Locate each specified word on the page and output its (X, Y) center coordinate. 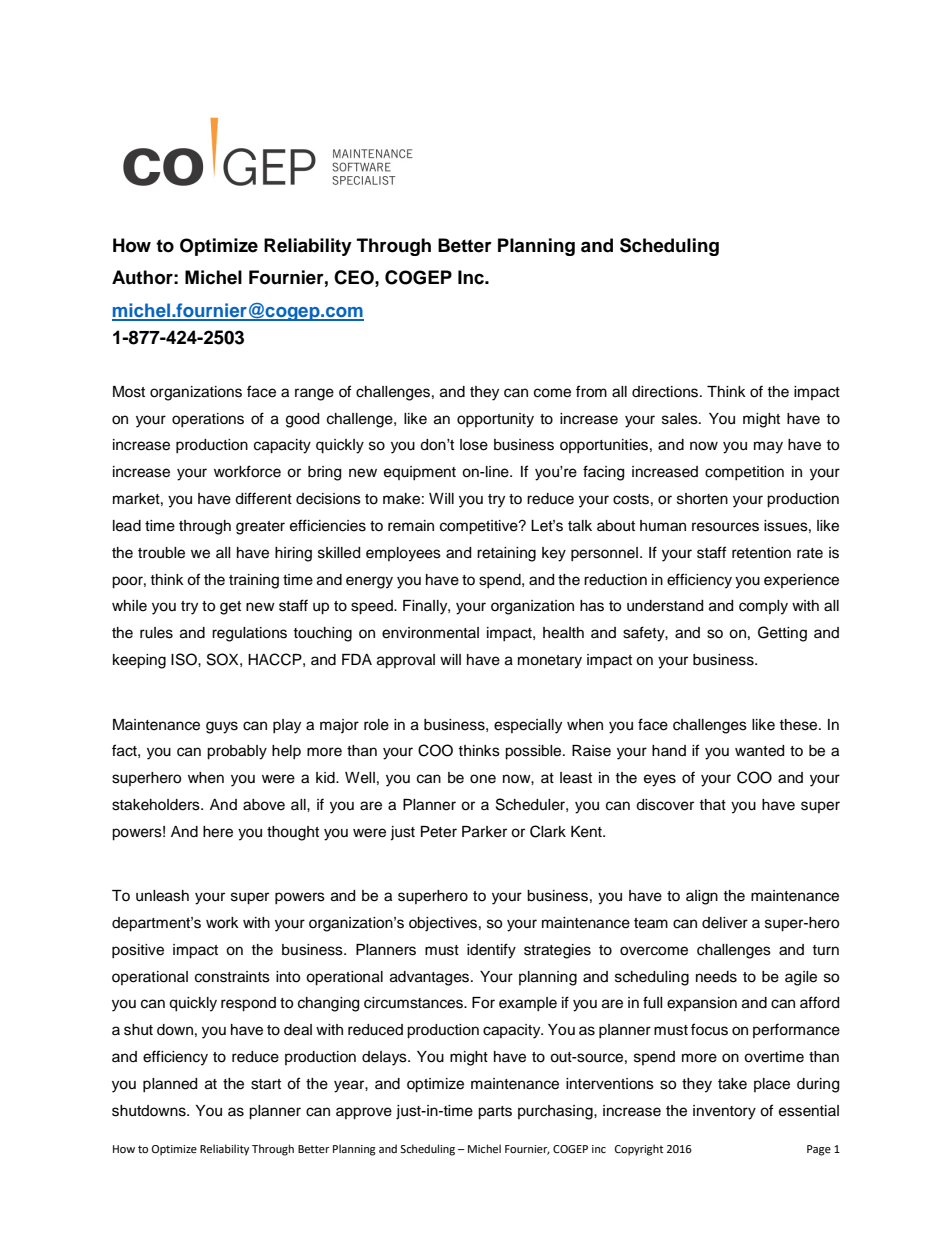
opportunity (495, 420)
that (712, 804)
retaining (506, 554)
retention (761, 553)
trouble (161, 553)
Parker (484, 832)
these (799, 725)
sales (681, 419)
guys (222, 727)
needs (716, 977)
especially (528, 726)
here (218, 832)
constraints (232, 977)
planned (170, 1085)
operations (208, 420)
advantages (431, 978)
